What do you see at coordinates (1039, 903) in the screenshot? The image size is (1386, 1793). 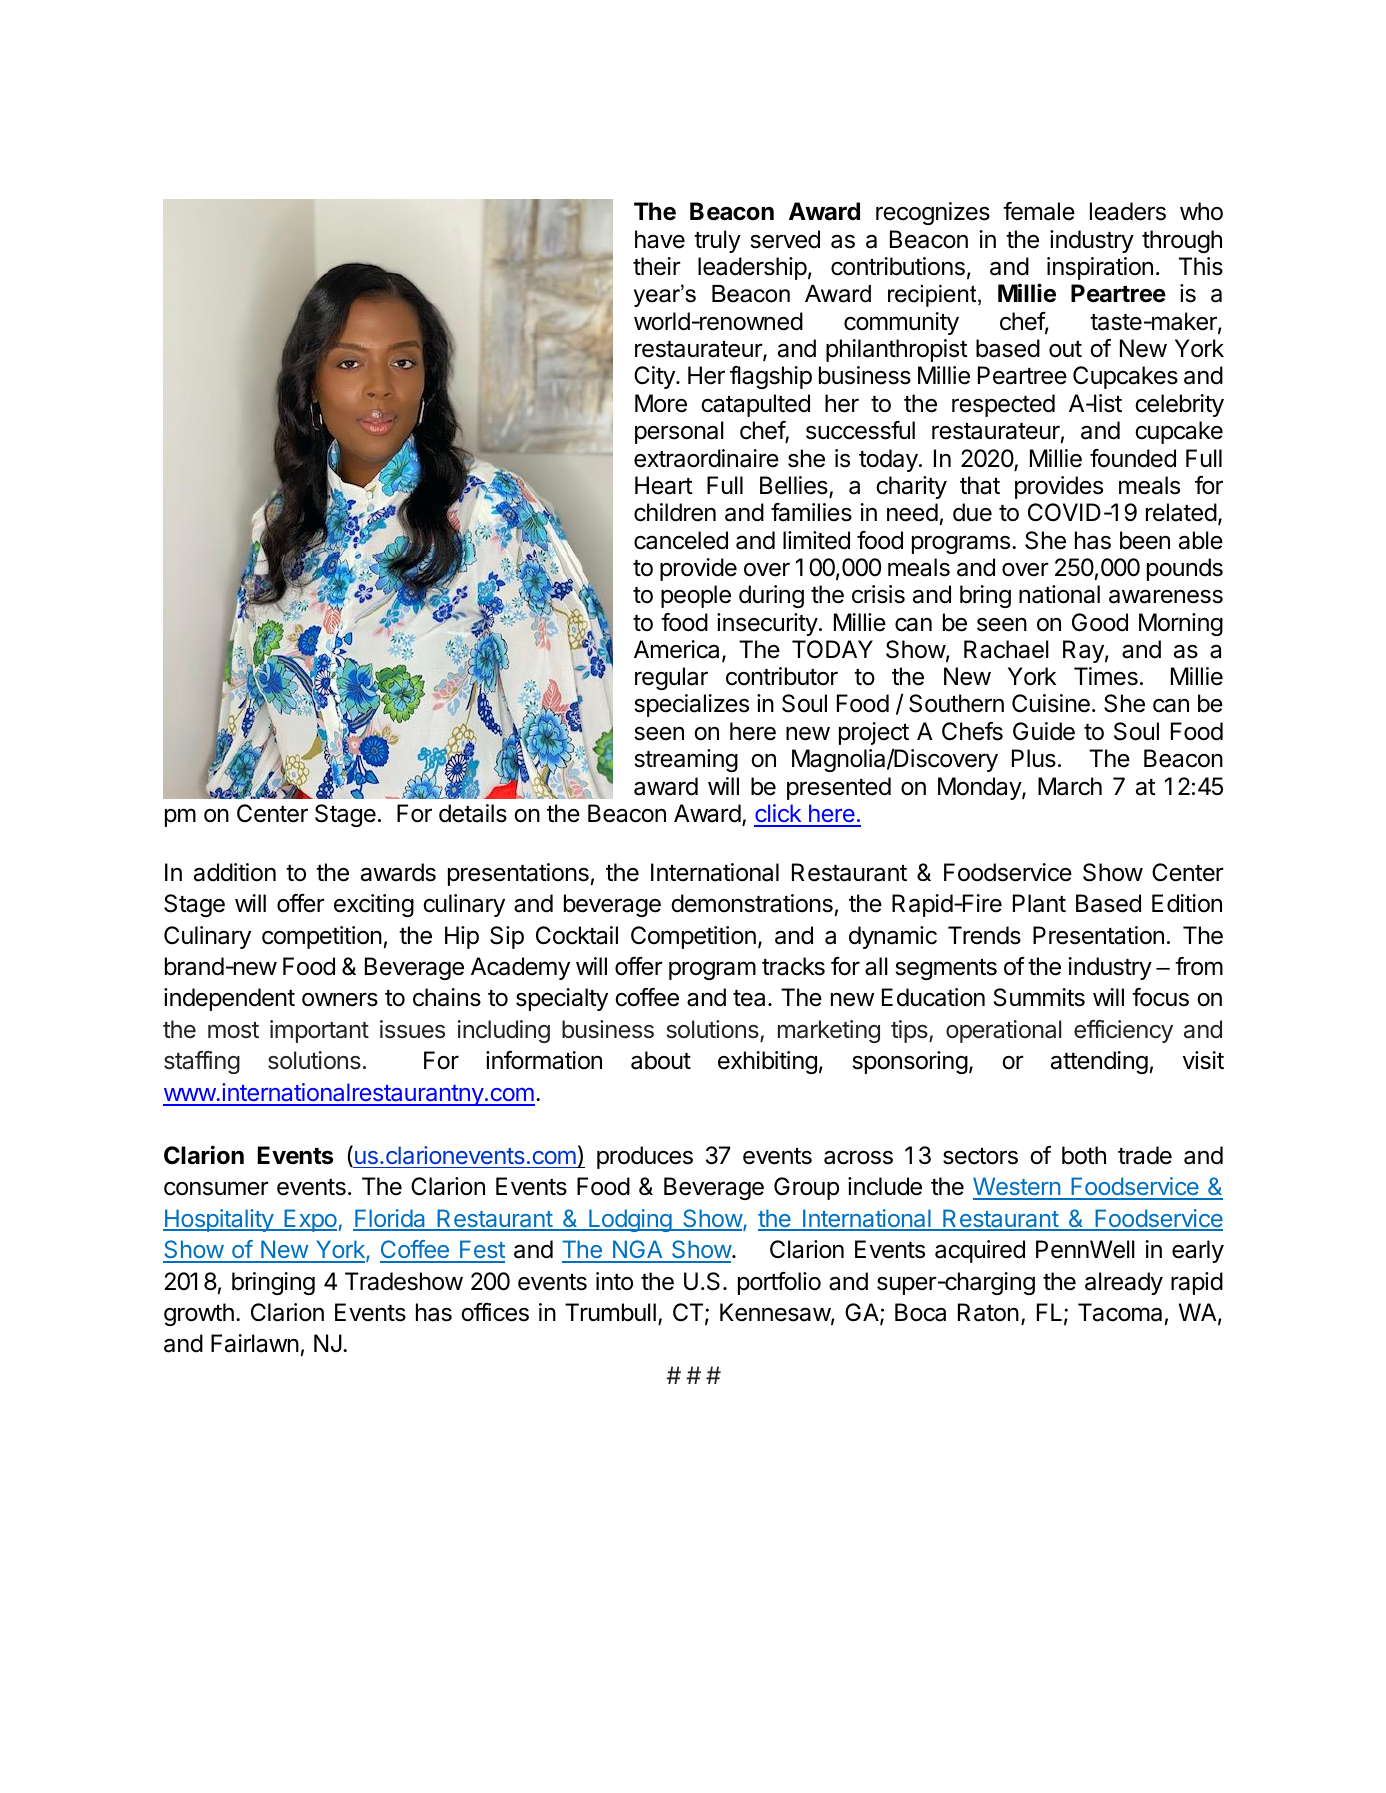 I see `Plant` at bounding box center [1039, 903].
